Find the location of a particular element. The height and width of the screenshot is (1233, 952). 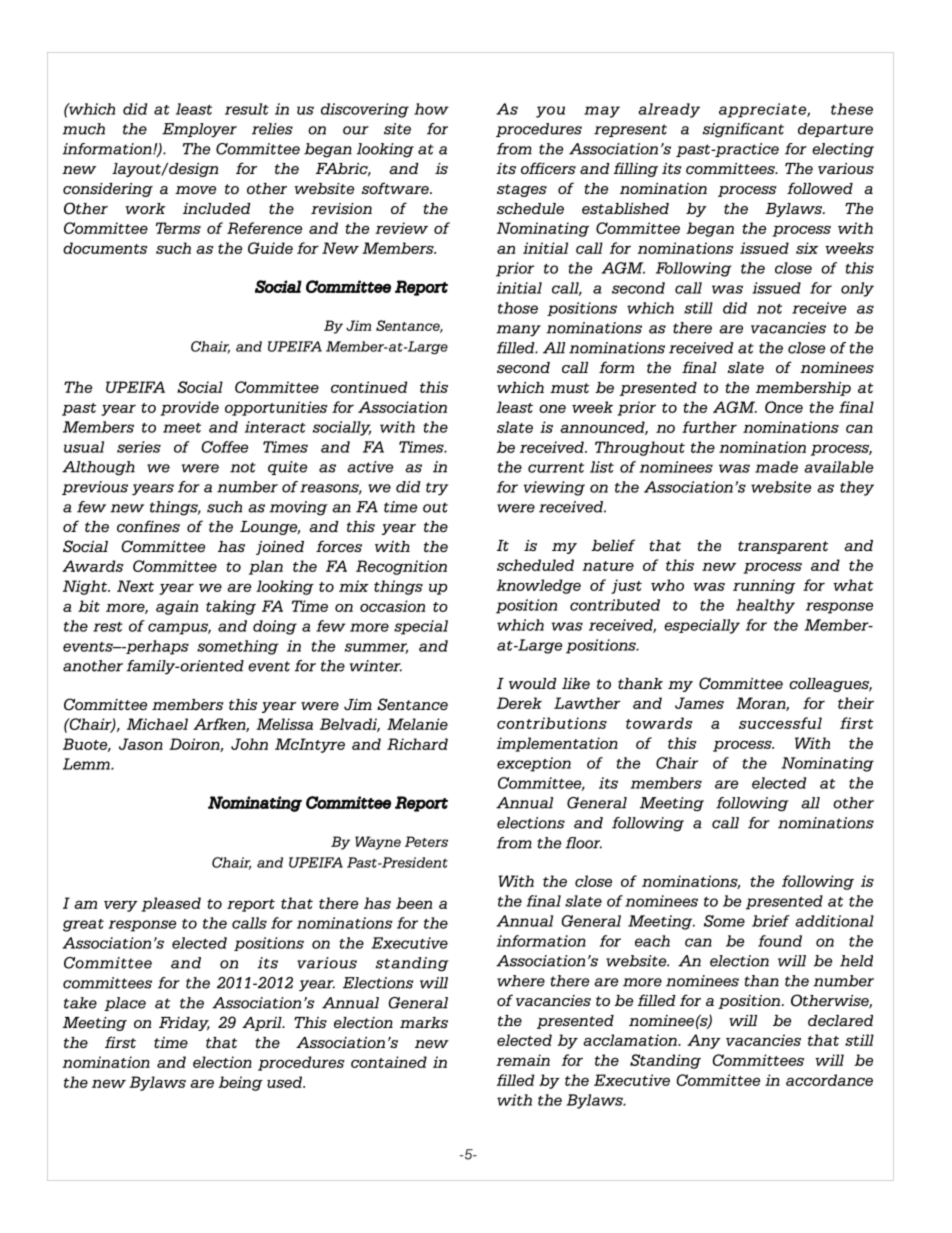

successful is located at coordinates (780, 723).
